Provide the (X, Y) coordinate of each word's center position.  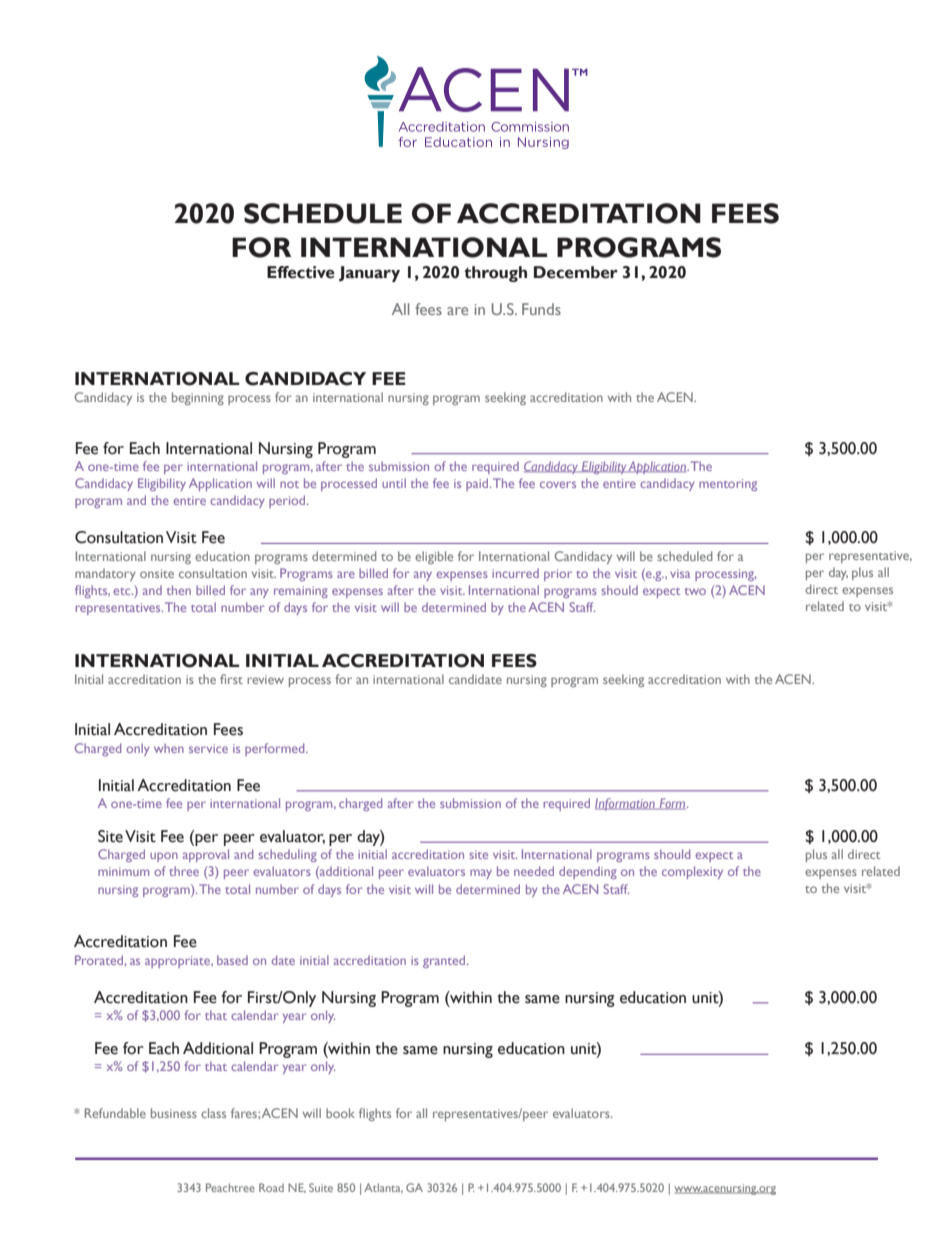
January (369, 274)
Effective (301, 272)
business (174, 1113)
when (169, 748)
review (265, 679)
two (695, 591)
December (576, 272)
